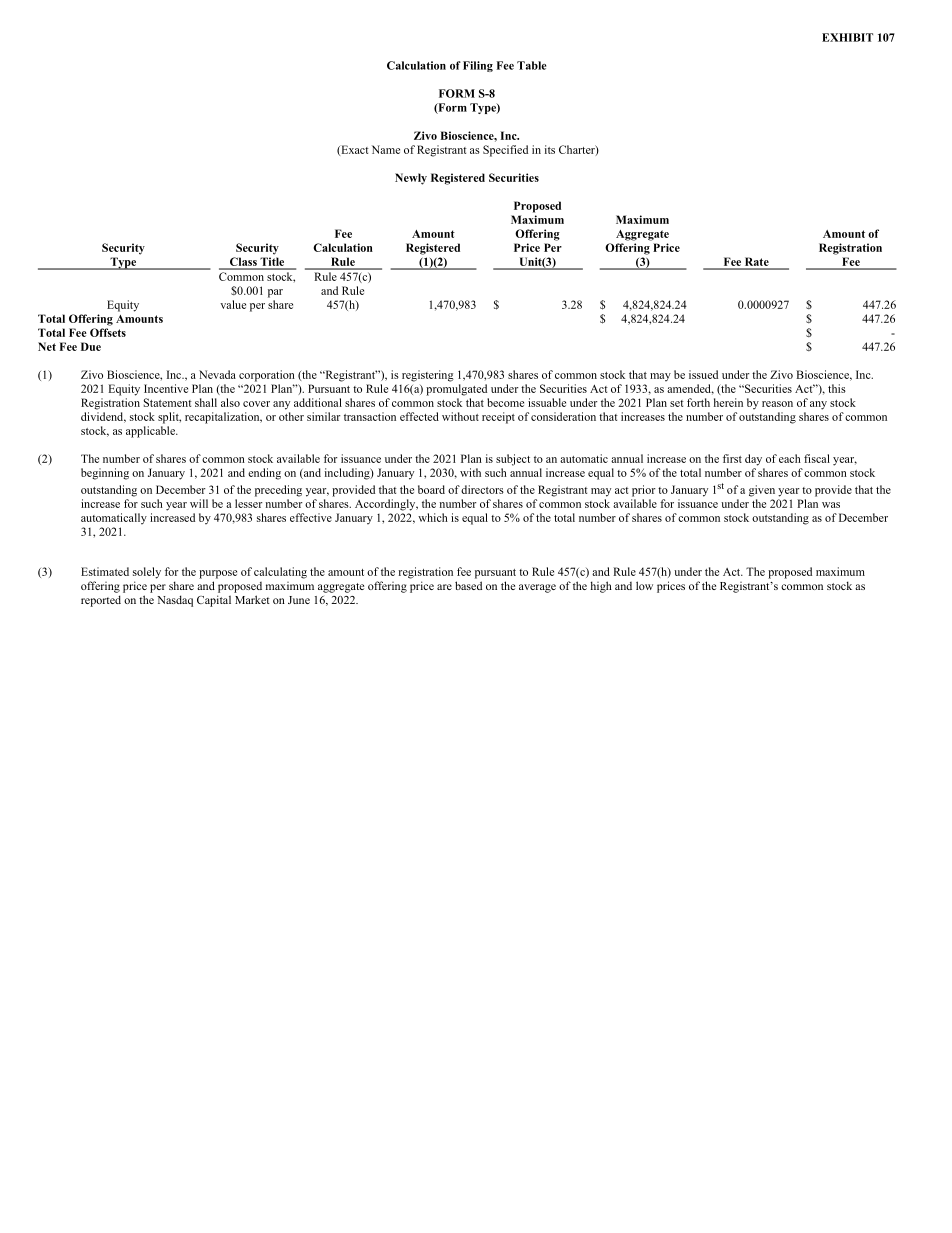  I want to click on par, so click(275, 293).
